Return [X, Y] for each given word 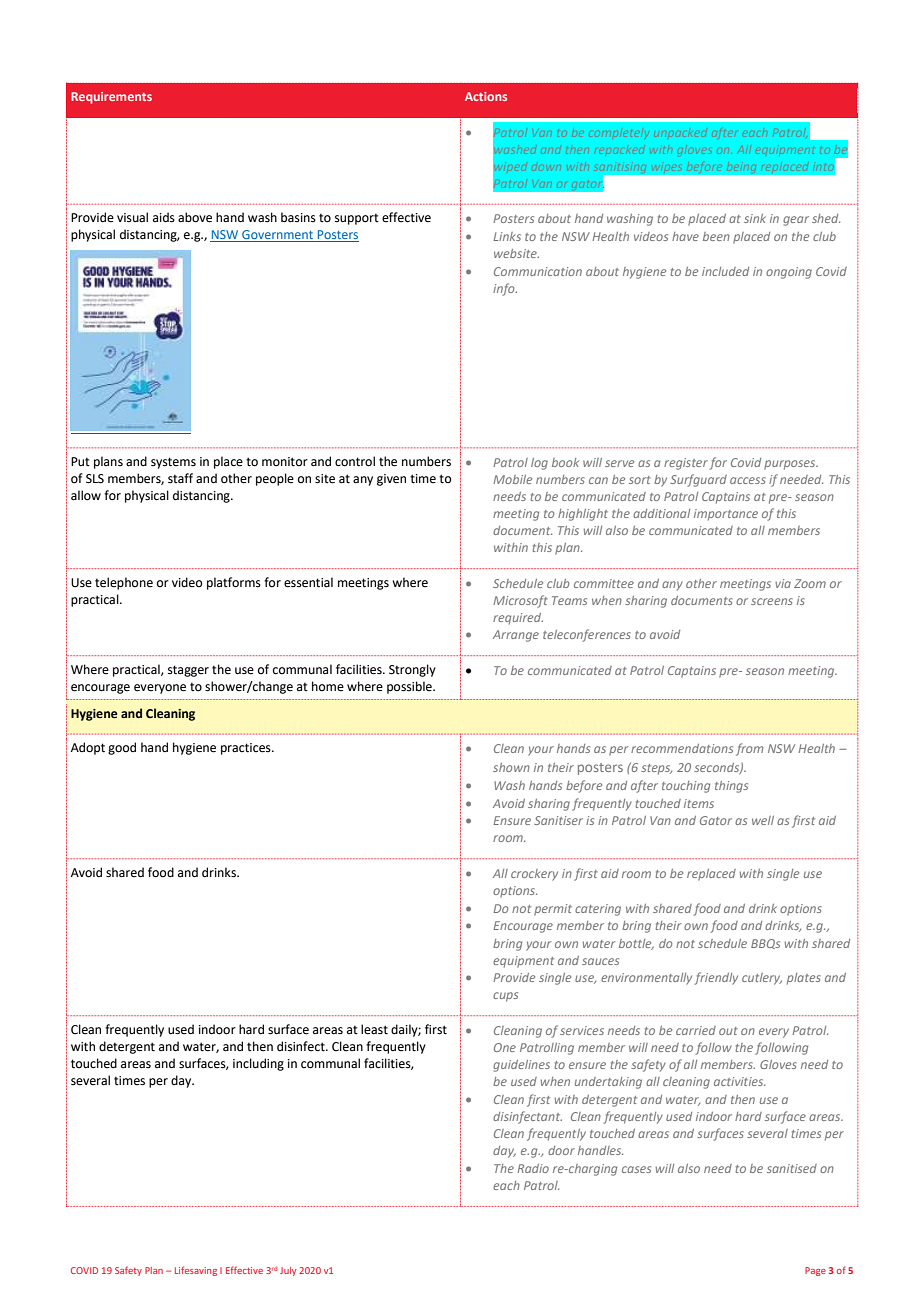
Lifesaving [196, 1271]
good [122, 748]
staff [180, 478]
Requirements [111, 98]
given [391, 480]
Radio [533, 1168]
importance [726, 515]
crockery [534, 875]
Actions [486, 96]
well [763, 820]
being [741, 167]
